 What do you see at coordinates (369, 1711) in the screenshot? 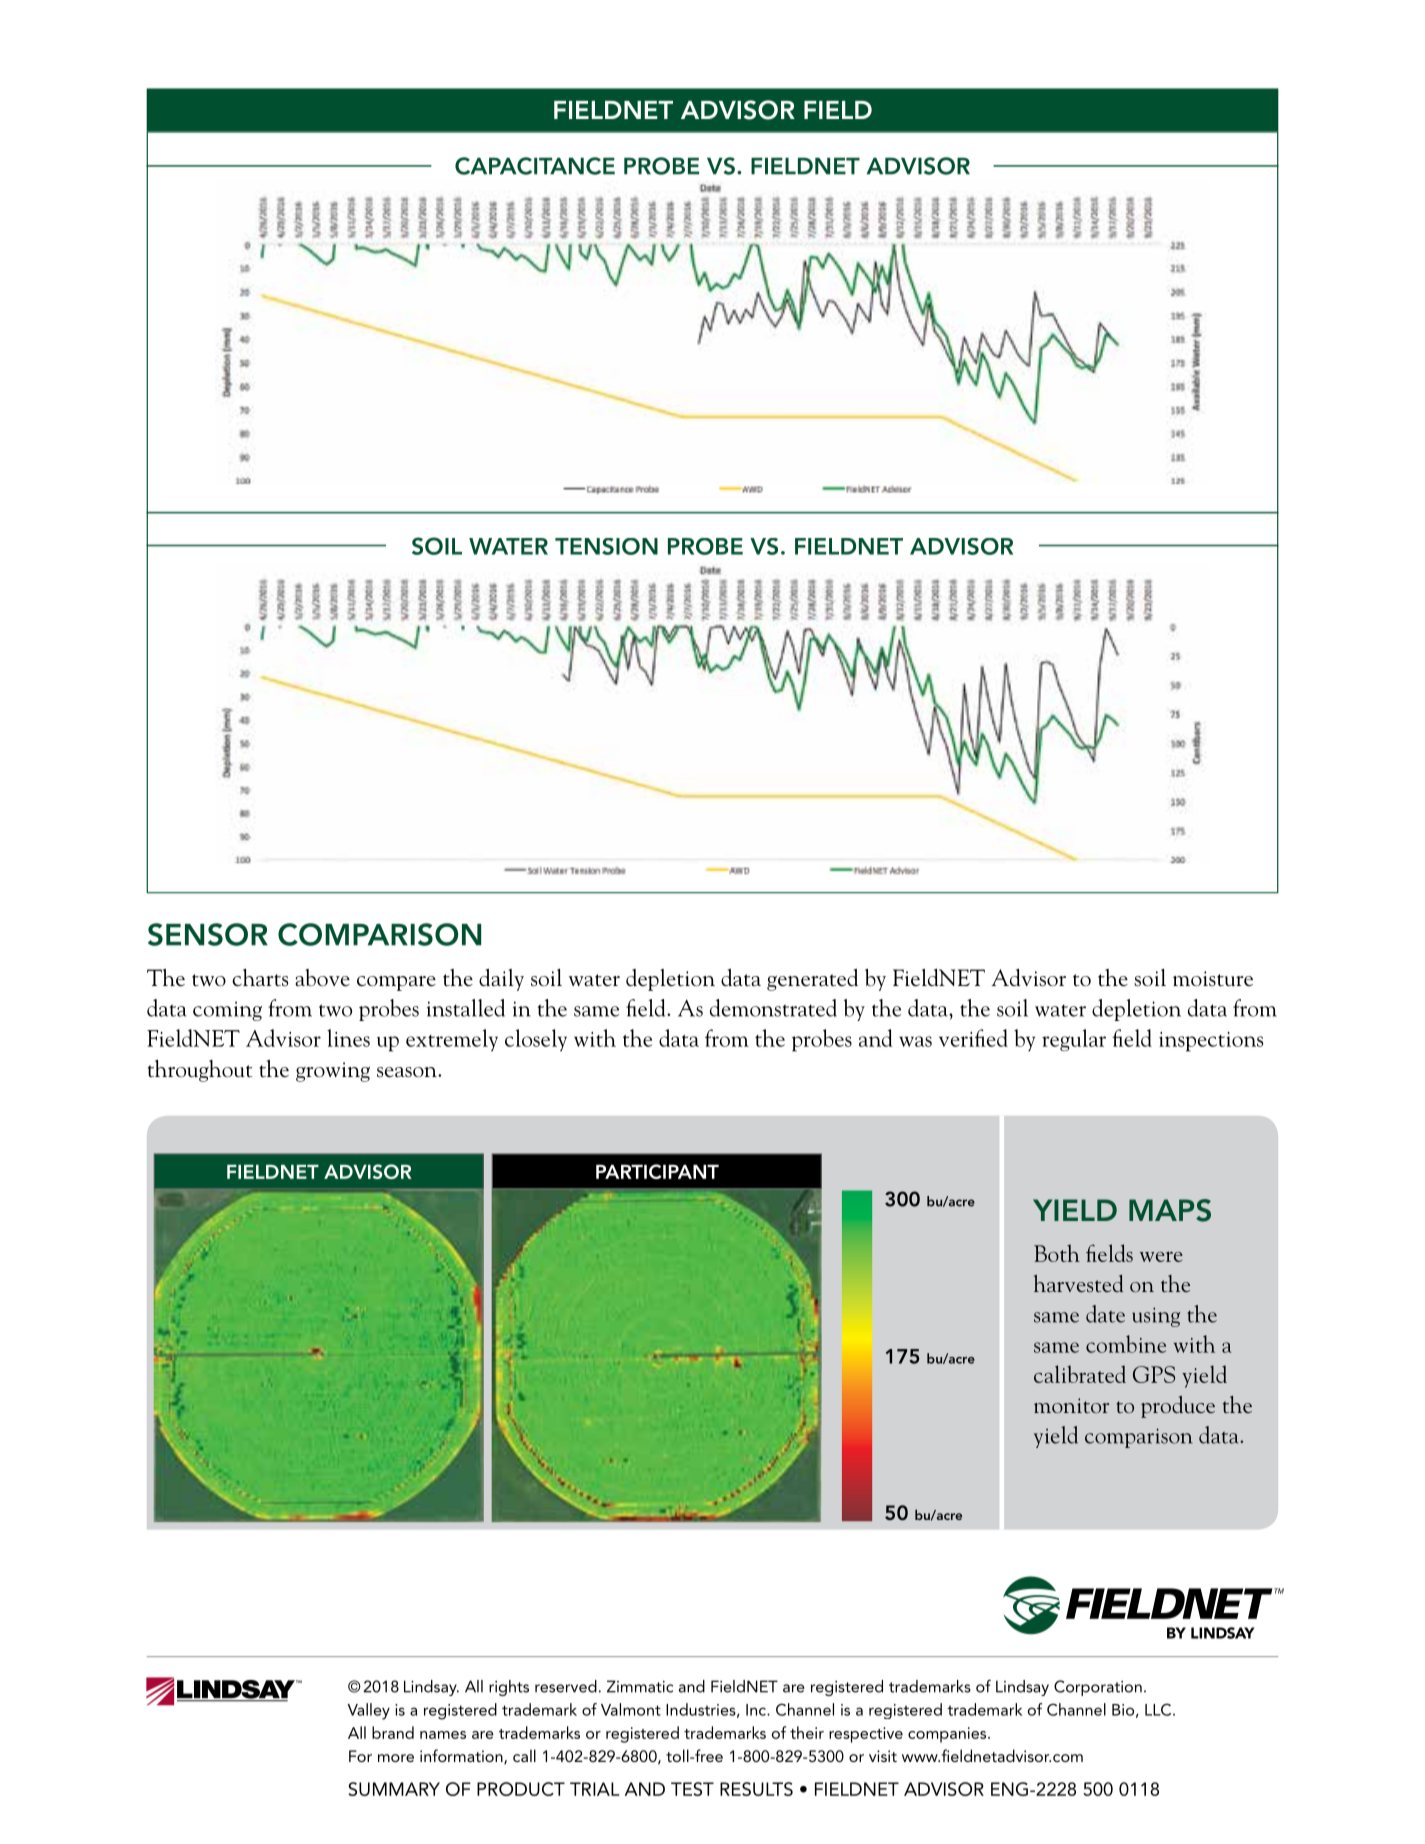
I see `Valley` at bounding box center [369, 1711].
